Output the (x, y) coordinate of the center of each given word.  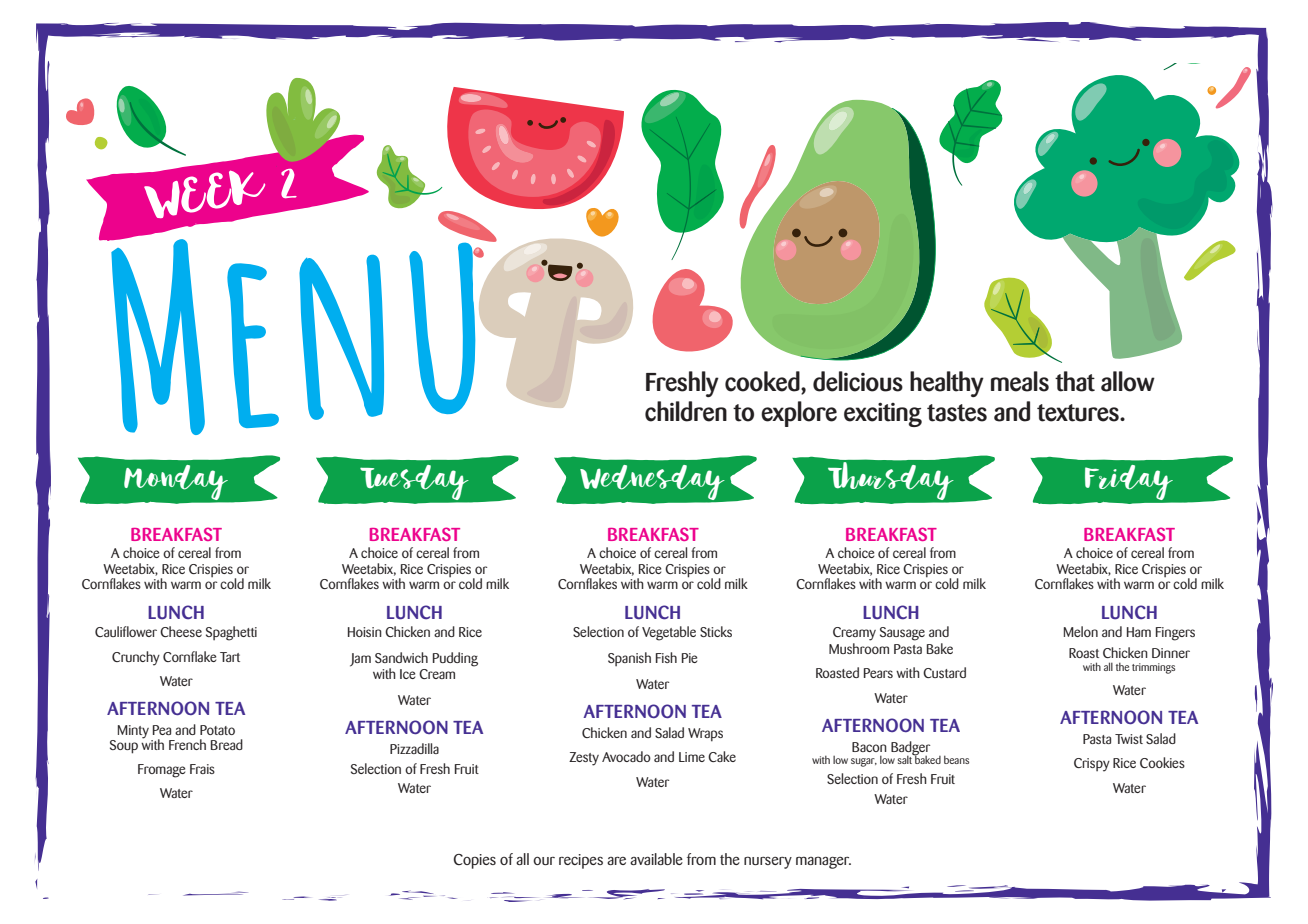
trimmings (1153, 668)
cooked (763, 381)
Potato (217, 730)
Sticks (716, 631)
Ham (1139, 632)
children (686, 411)
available (656, 859)
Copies (474, 861)
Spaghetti (231, 633)
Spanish (629, 659)
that (1075, 381)
